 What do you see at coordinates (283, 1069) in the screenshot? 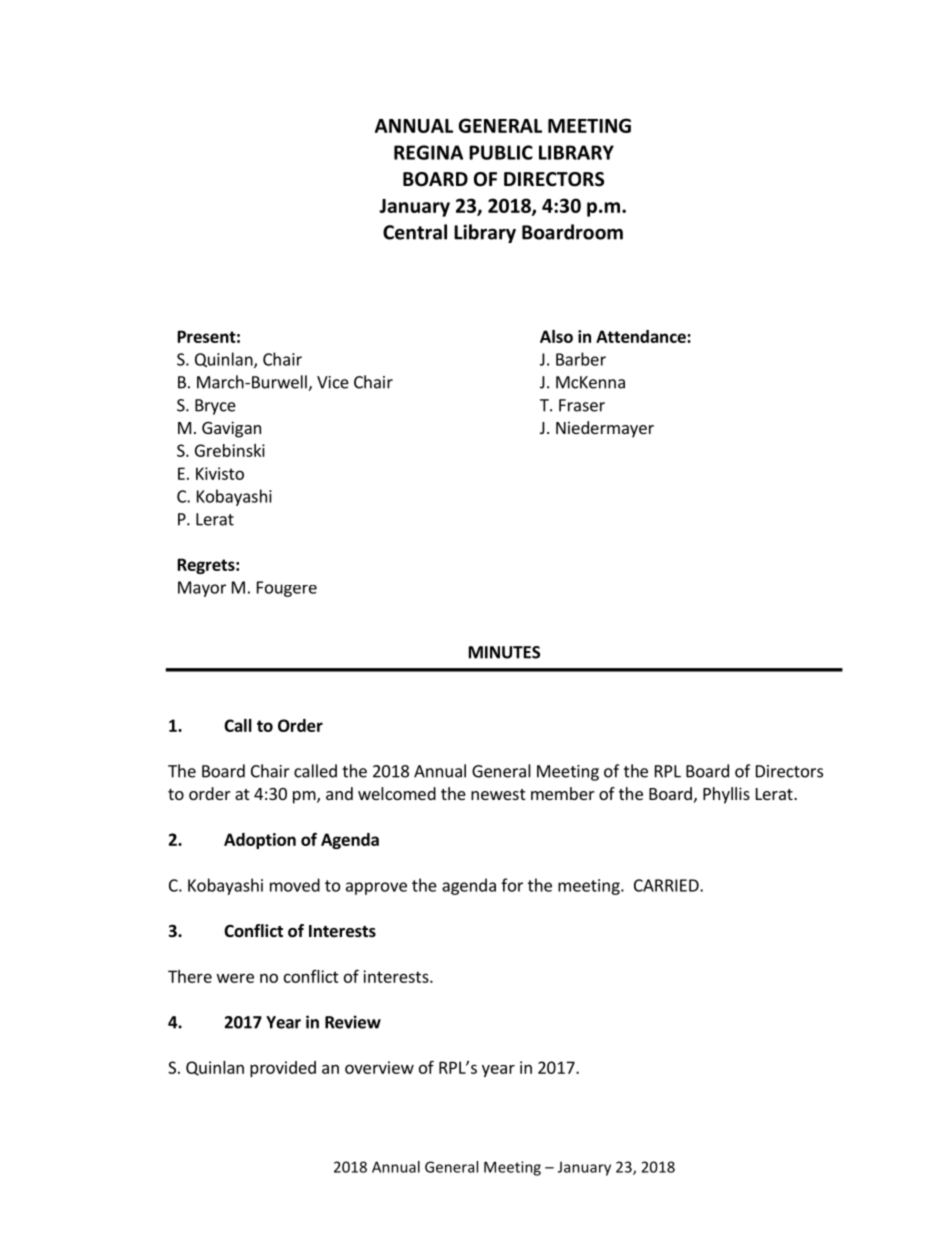
I see `provided` at bounding box center [283, 1069].
